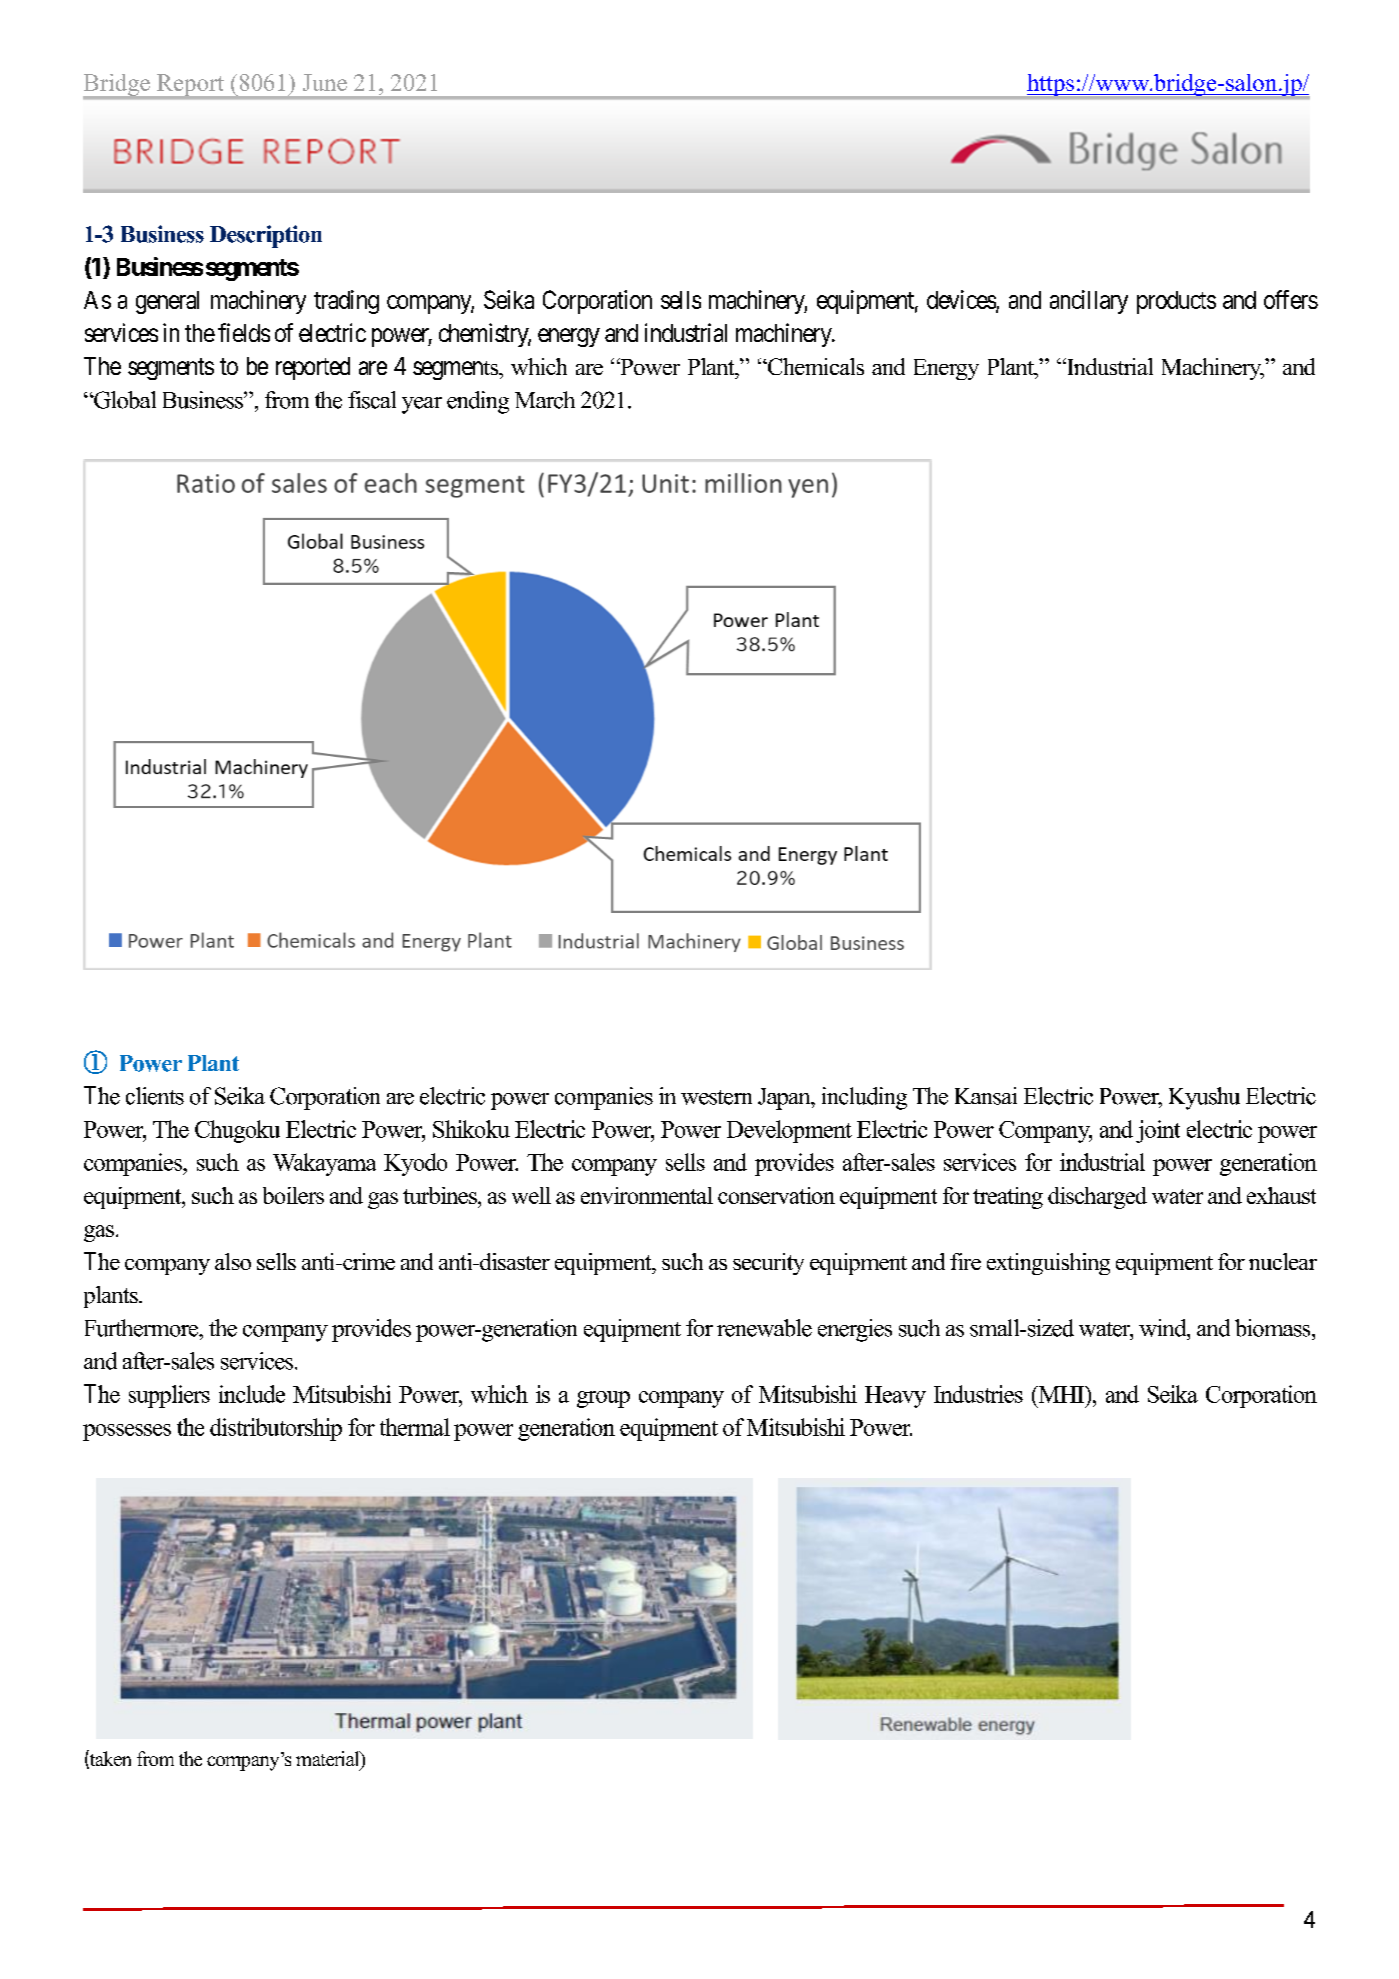  I want to click on also, so click(233, 1261).
